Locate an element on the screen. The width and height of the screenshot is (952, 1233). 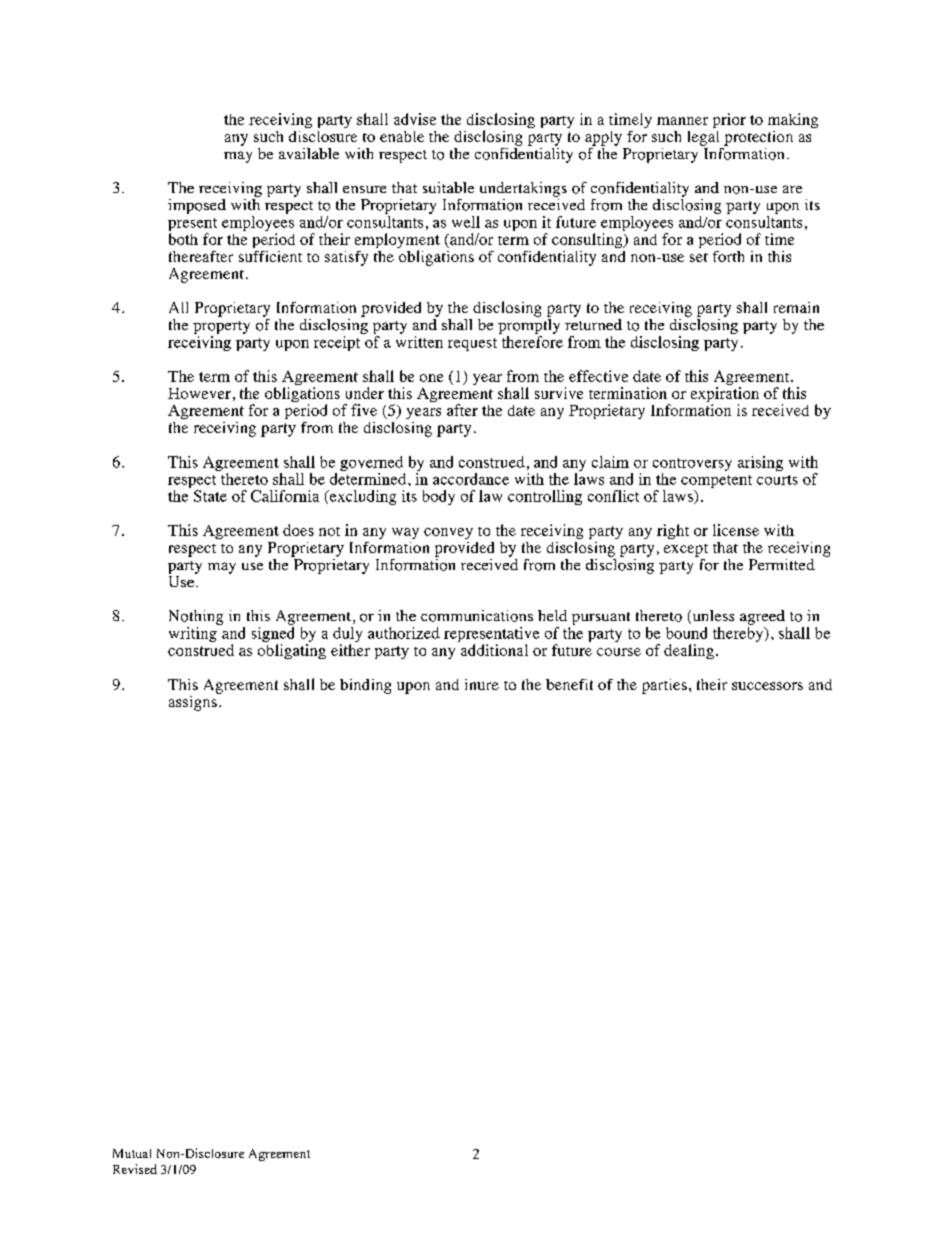
suitable is located at coordinates (448, 187).
